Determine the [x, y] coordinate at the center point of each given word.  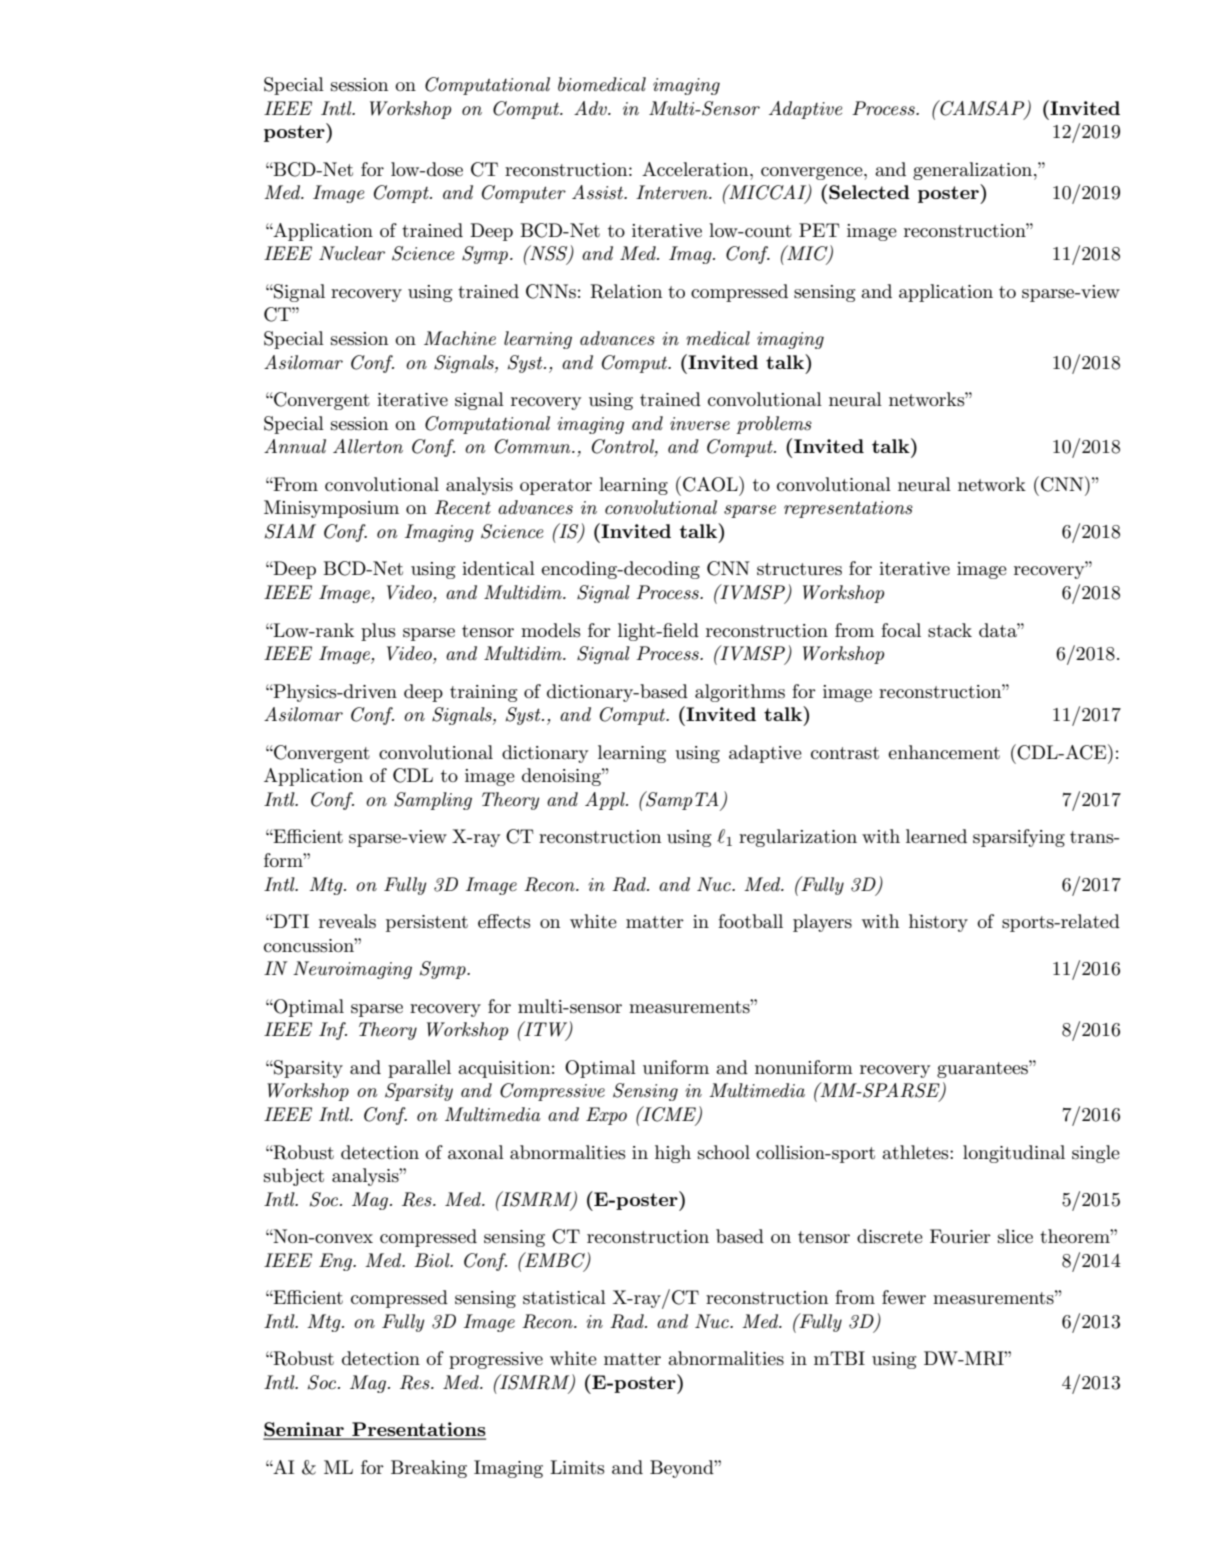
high [673, 1154]
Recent [463, 507]
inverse [700, 424]
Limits [577, 1467]
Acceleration [696, 169]
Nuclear [352, 253]
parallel [419, 1069]
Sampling [433, 801]
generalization [974, 171]
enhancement [944, 752]
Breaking [429, 1469]
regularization [798, 838]
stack [950, 630]
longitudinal [1014, 1154]
